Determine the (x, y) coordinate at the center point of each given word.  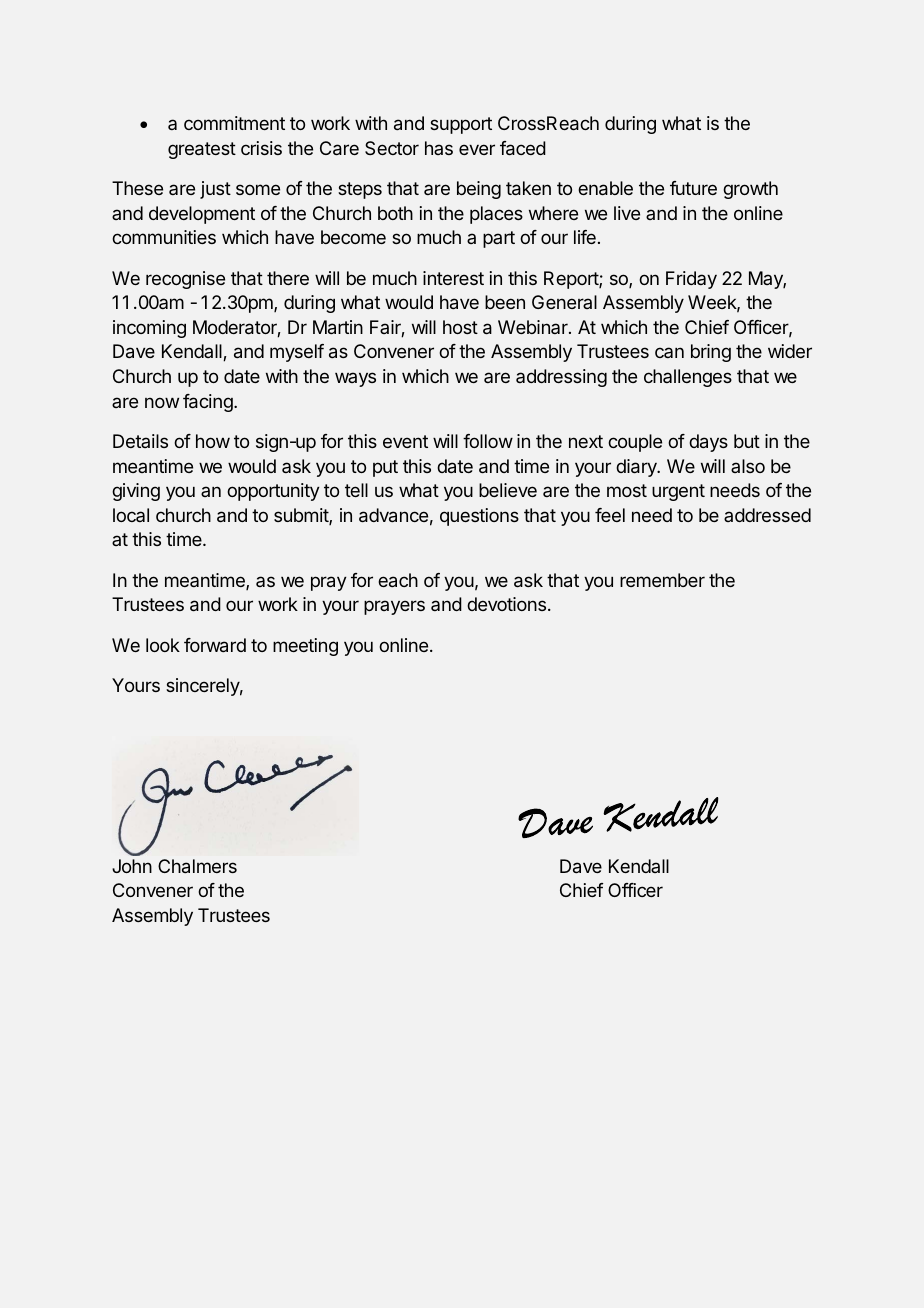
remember (662, 580)
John (132, 866)
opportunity (273, 492)
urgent (678, 492)
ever (477, 149)
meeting (305, 647)
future (693, 188)
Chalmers (197, 866)
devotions (506, 604)
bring (711, 353)
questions (479, 517)
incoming (149, 329)
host (460, 327)
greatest (202, 150)
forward (215, 645)
